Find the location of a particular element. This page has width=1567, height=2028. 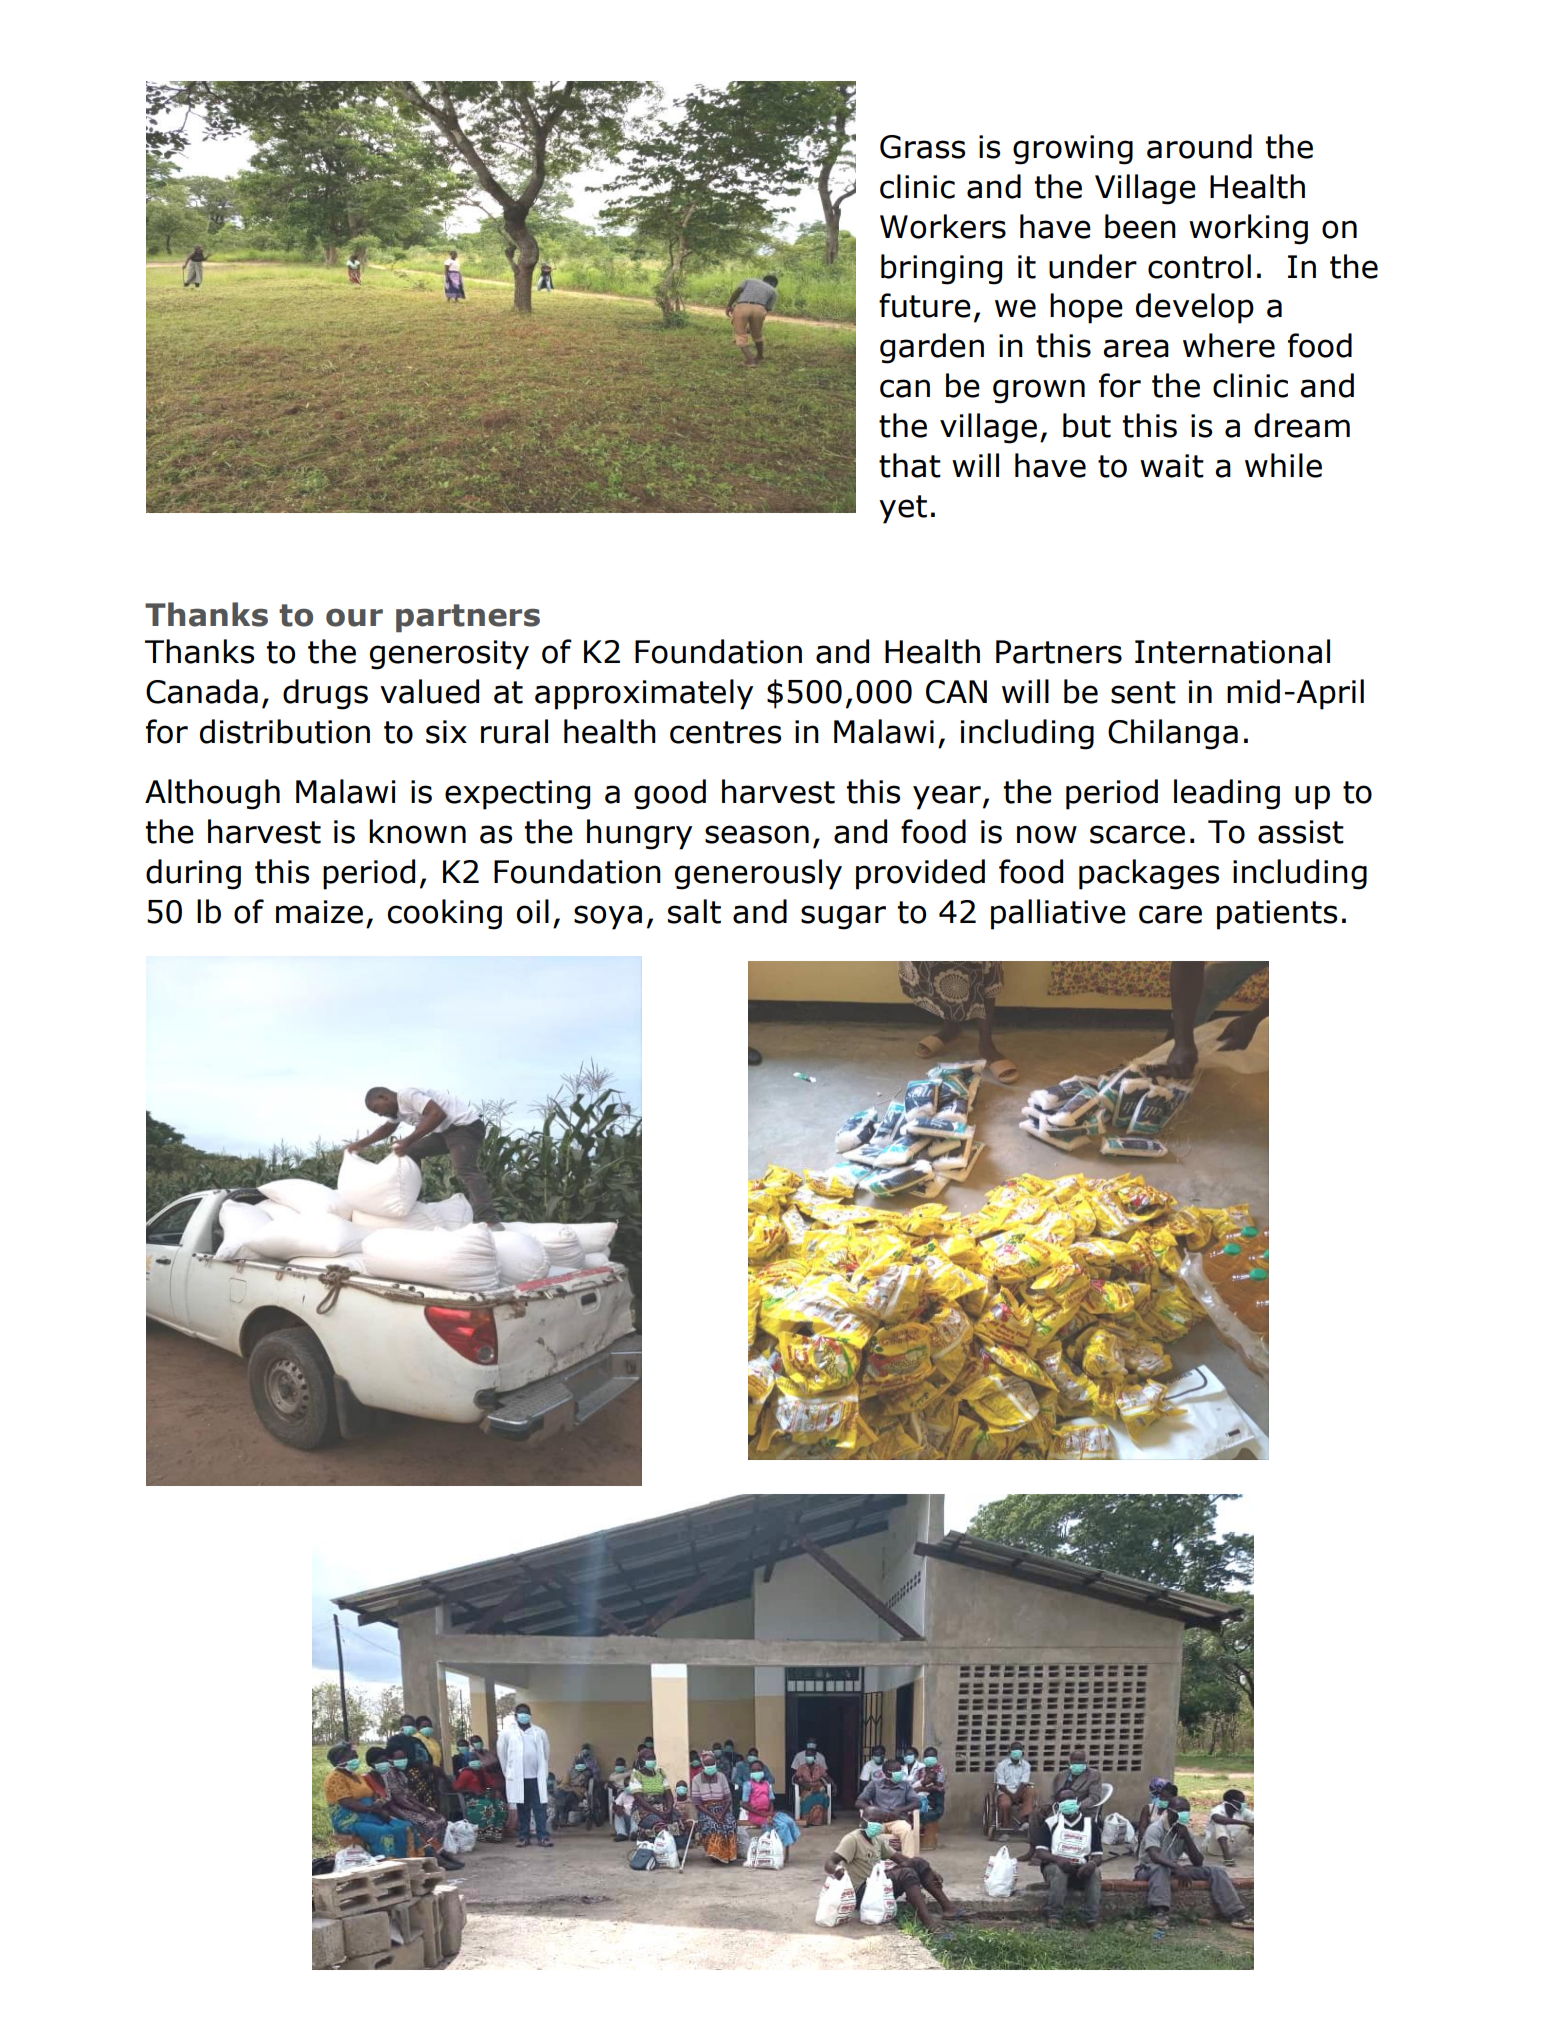

maize is located at coordinates (319, 912).
